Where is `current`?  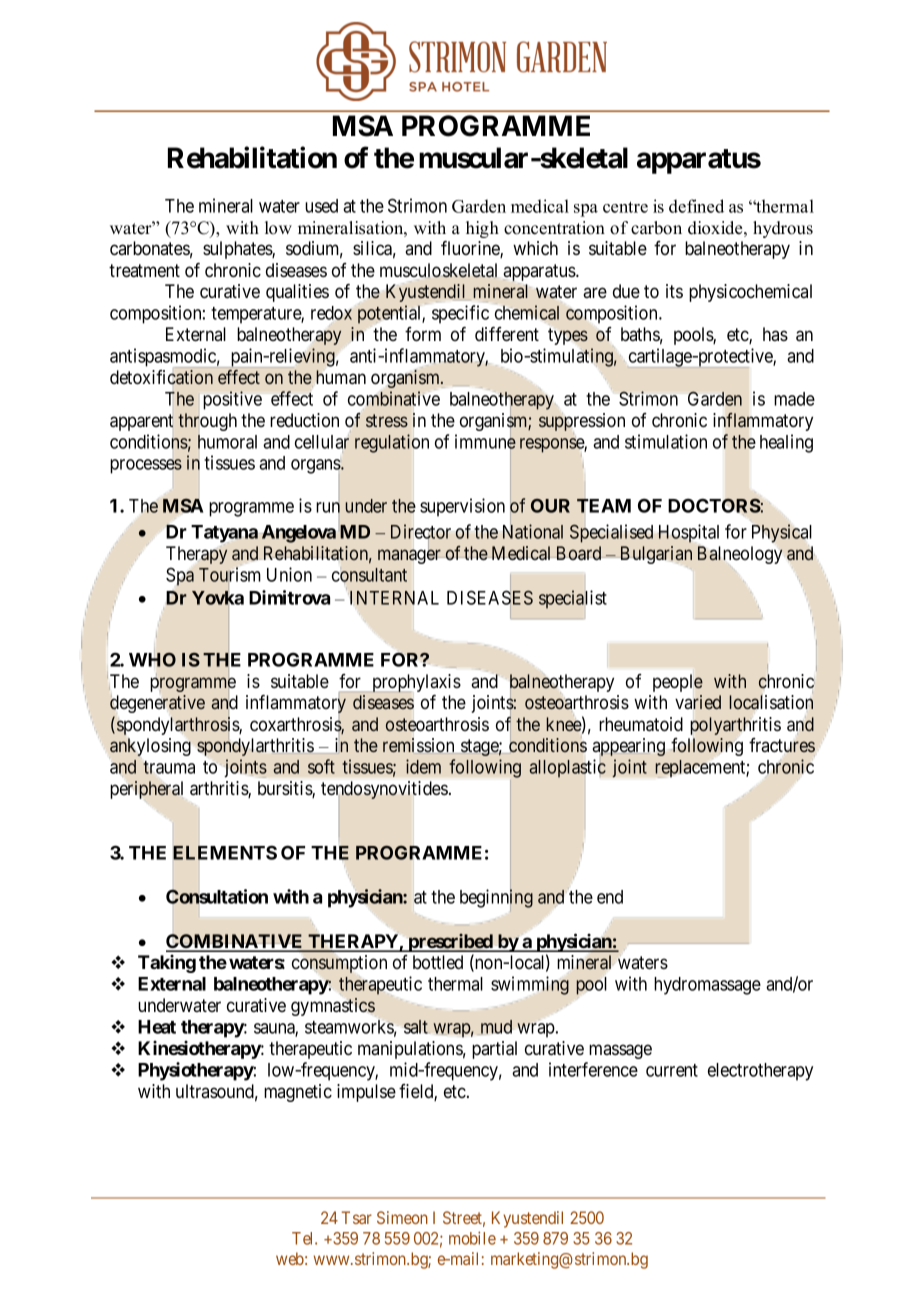 current is located at coordinates (672, 1070).
